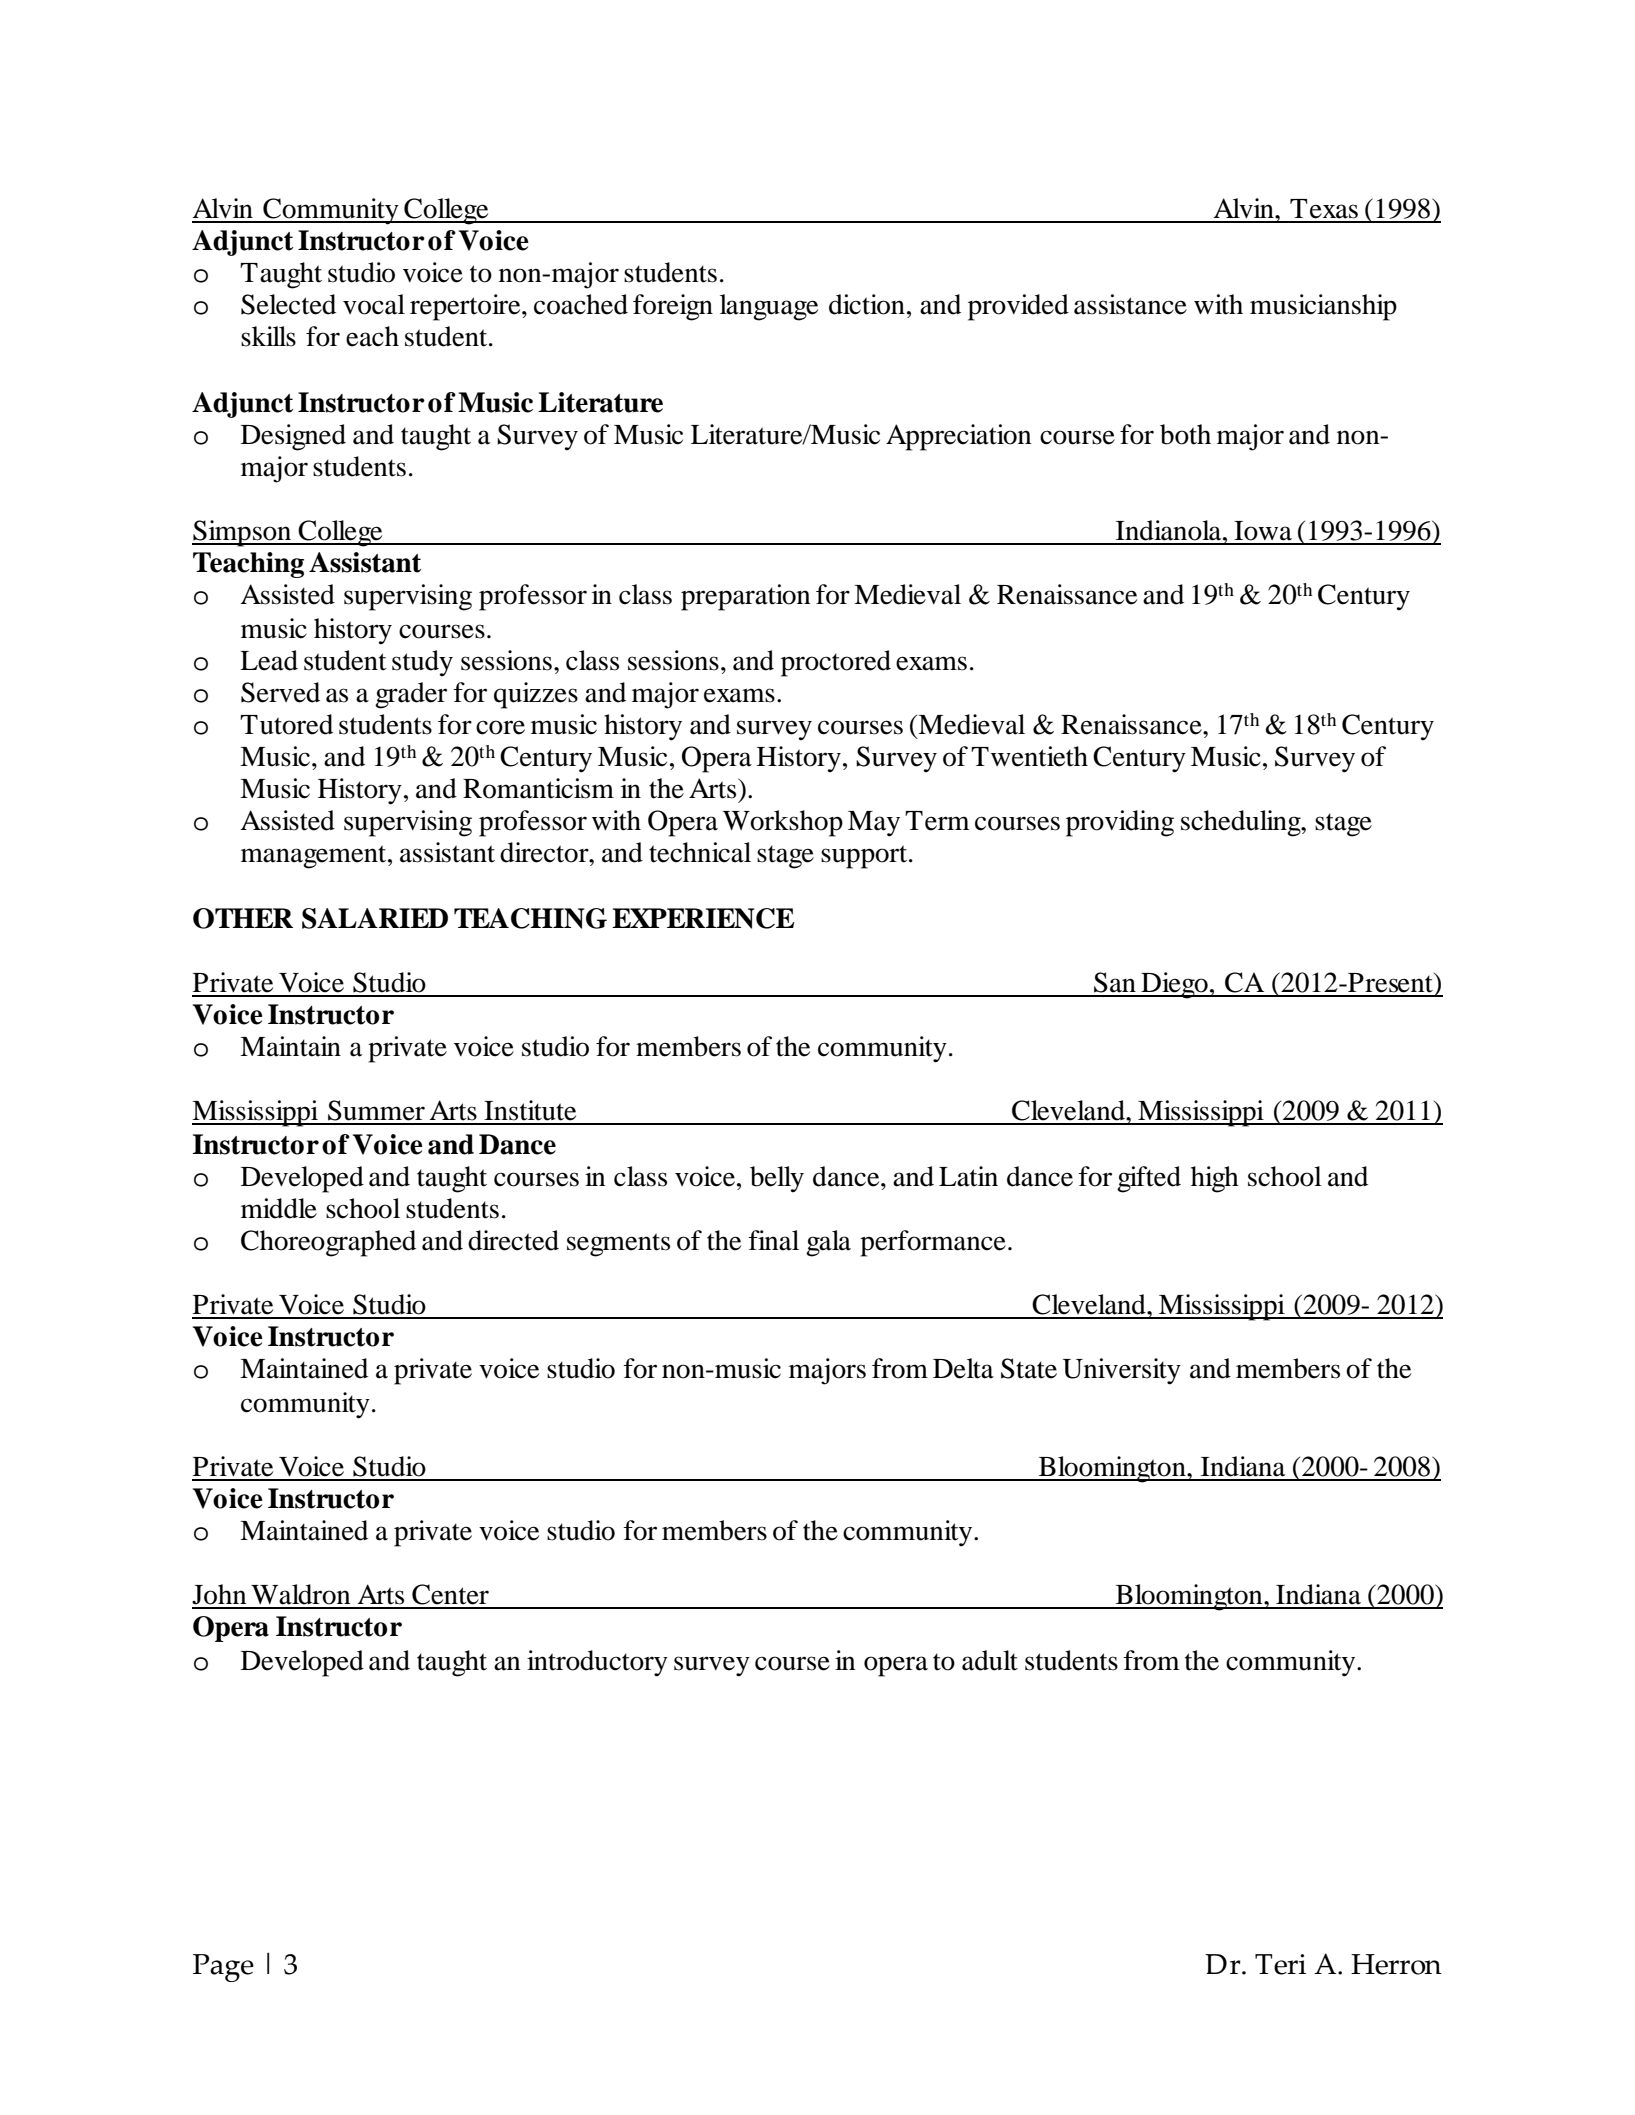 Image resolution: width=1635 pixels, height=2115 pixels. What do you see at coordinates (777, 1179) in the screenshot?
I see `belly` at bounding box center [777, 1179].
